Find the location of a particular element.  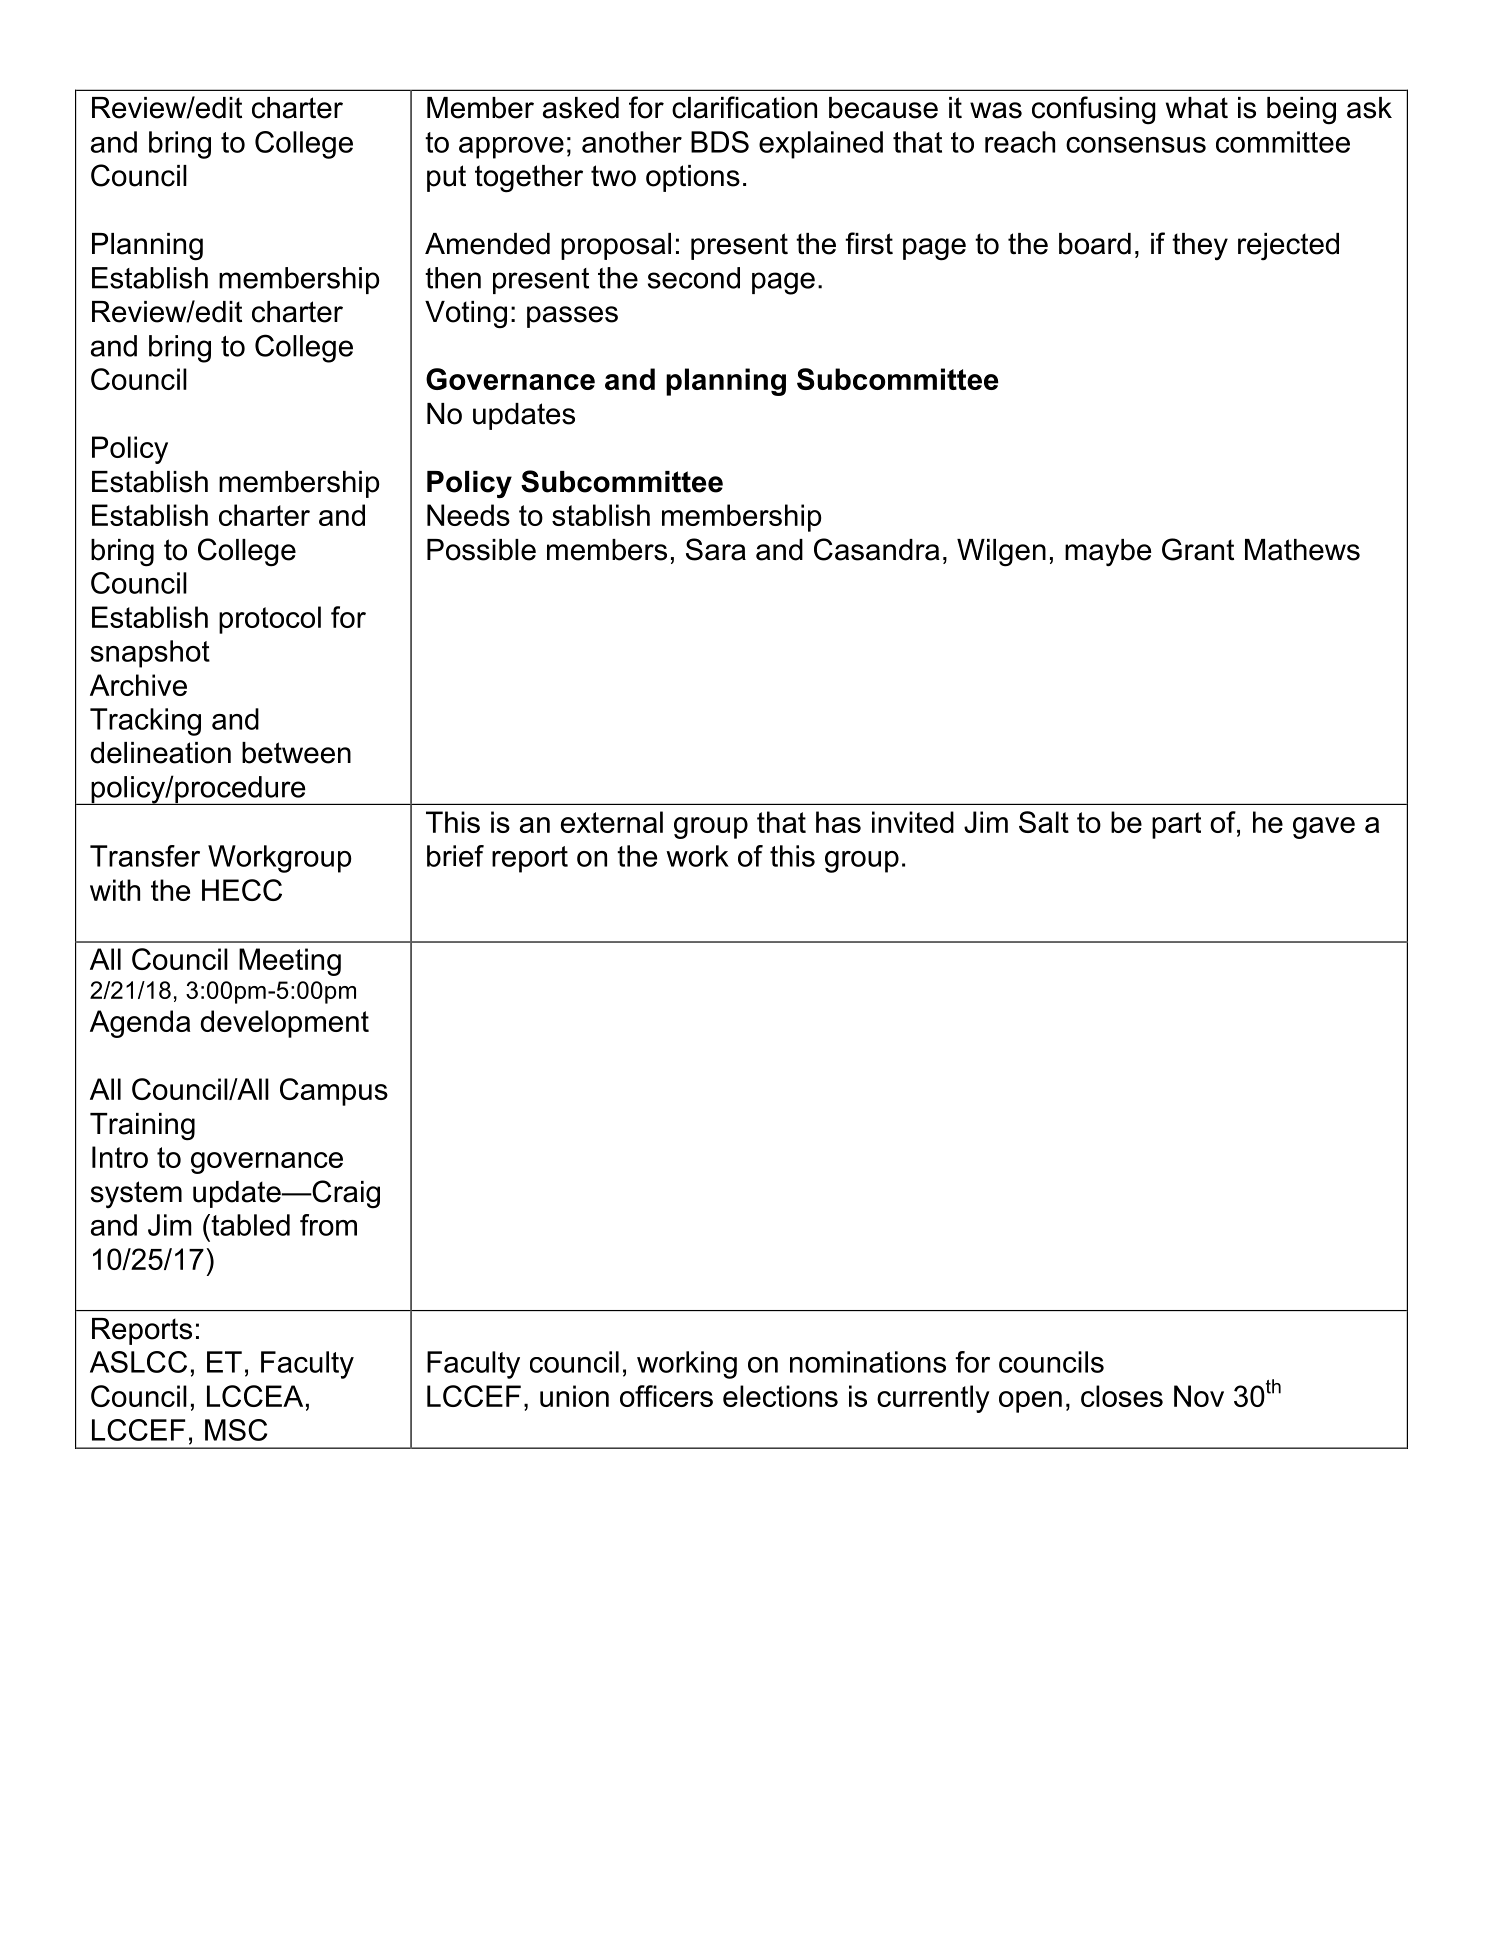

external is located at coordinates (612, 822).
